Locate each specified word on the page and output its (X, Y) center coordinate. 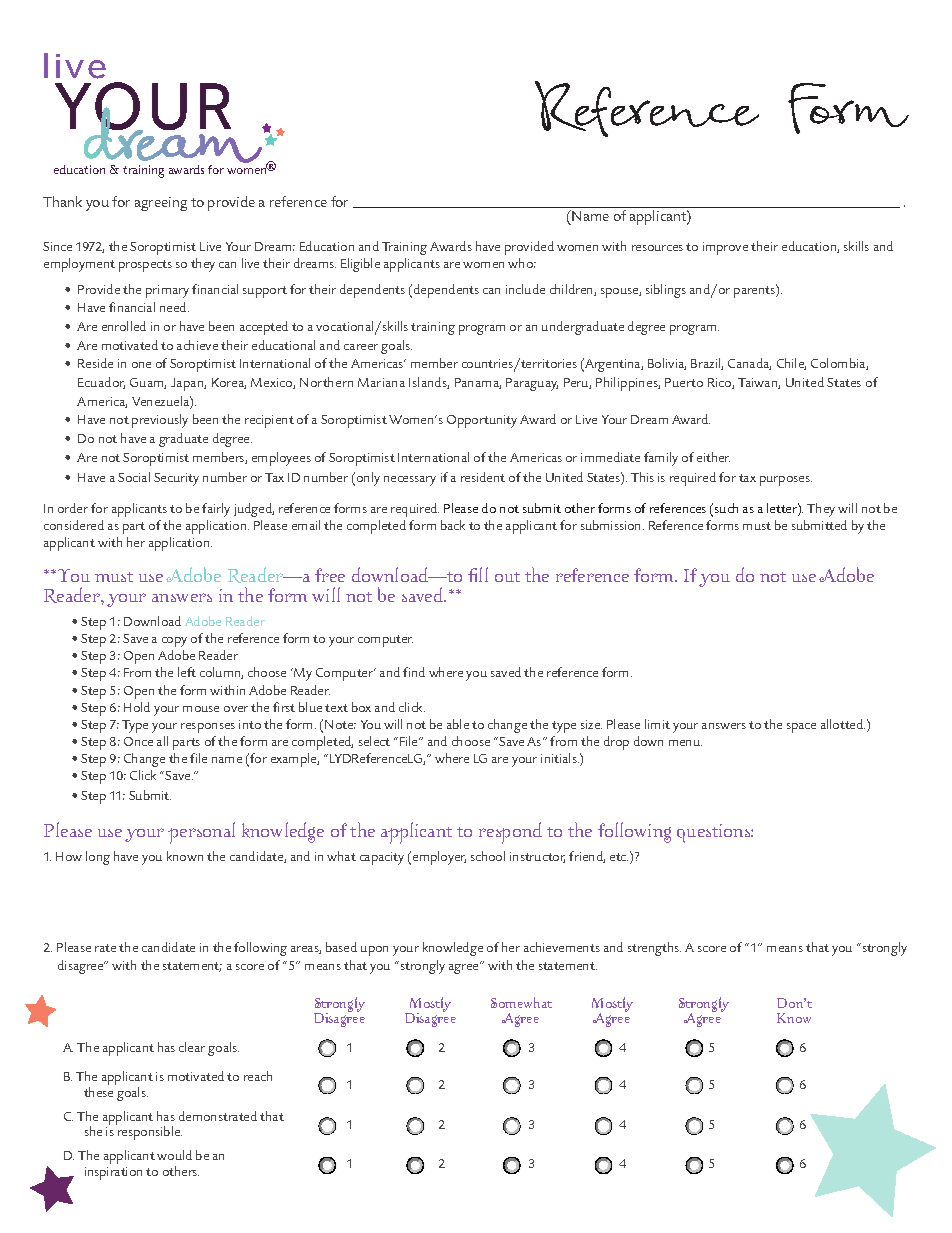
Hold (137, 707)
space (801, 728)
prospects (145, 266)
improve (725, 248)
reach (258, 1076)
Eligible (360, 265)
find (414, 672)
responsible (150, 1133)
